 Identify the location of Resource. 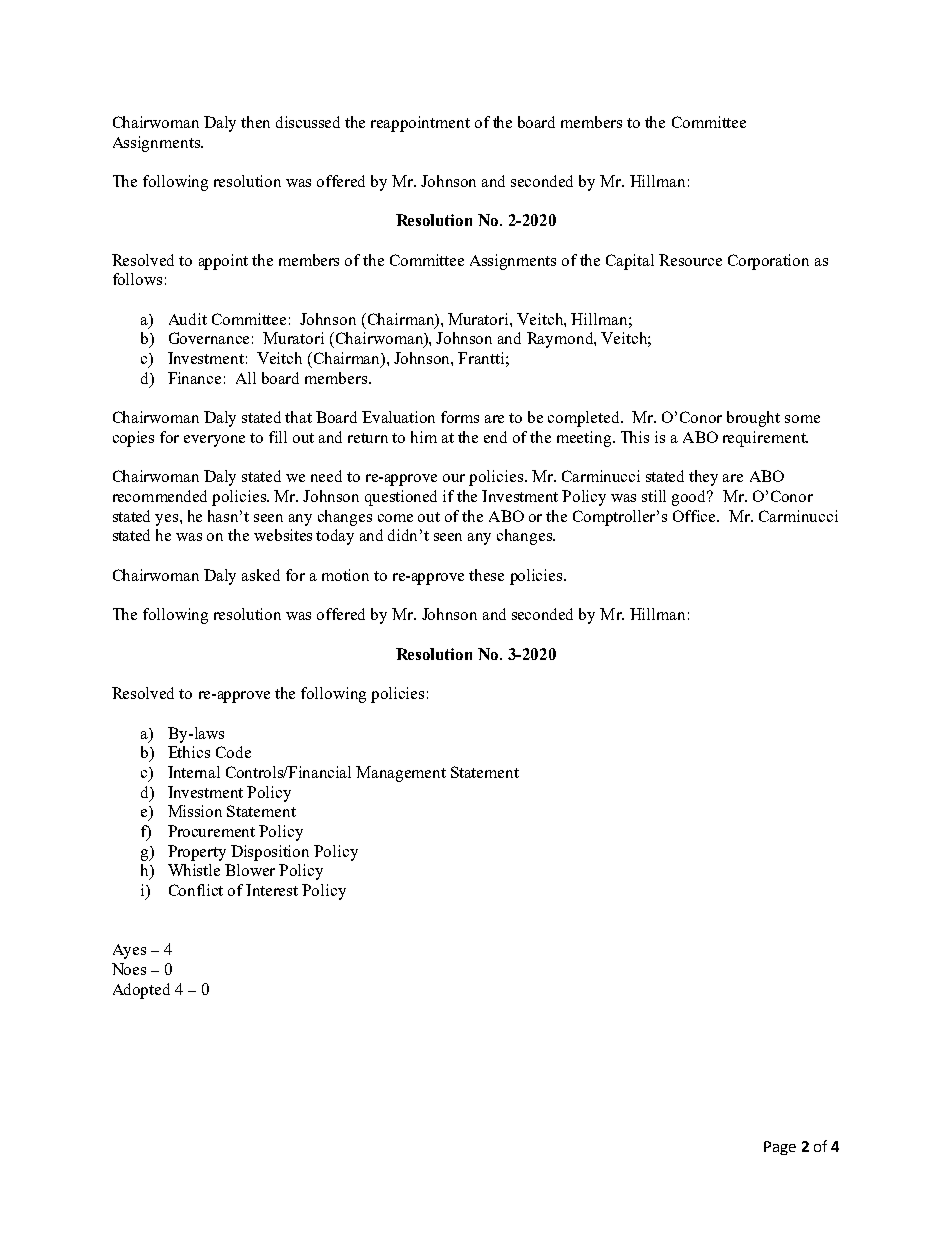
(690, 260).
